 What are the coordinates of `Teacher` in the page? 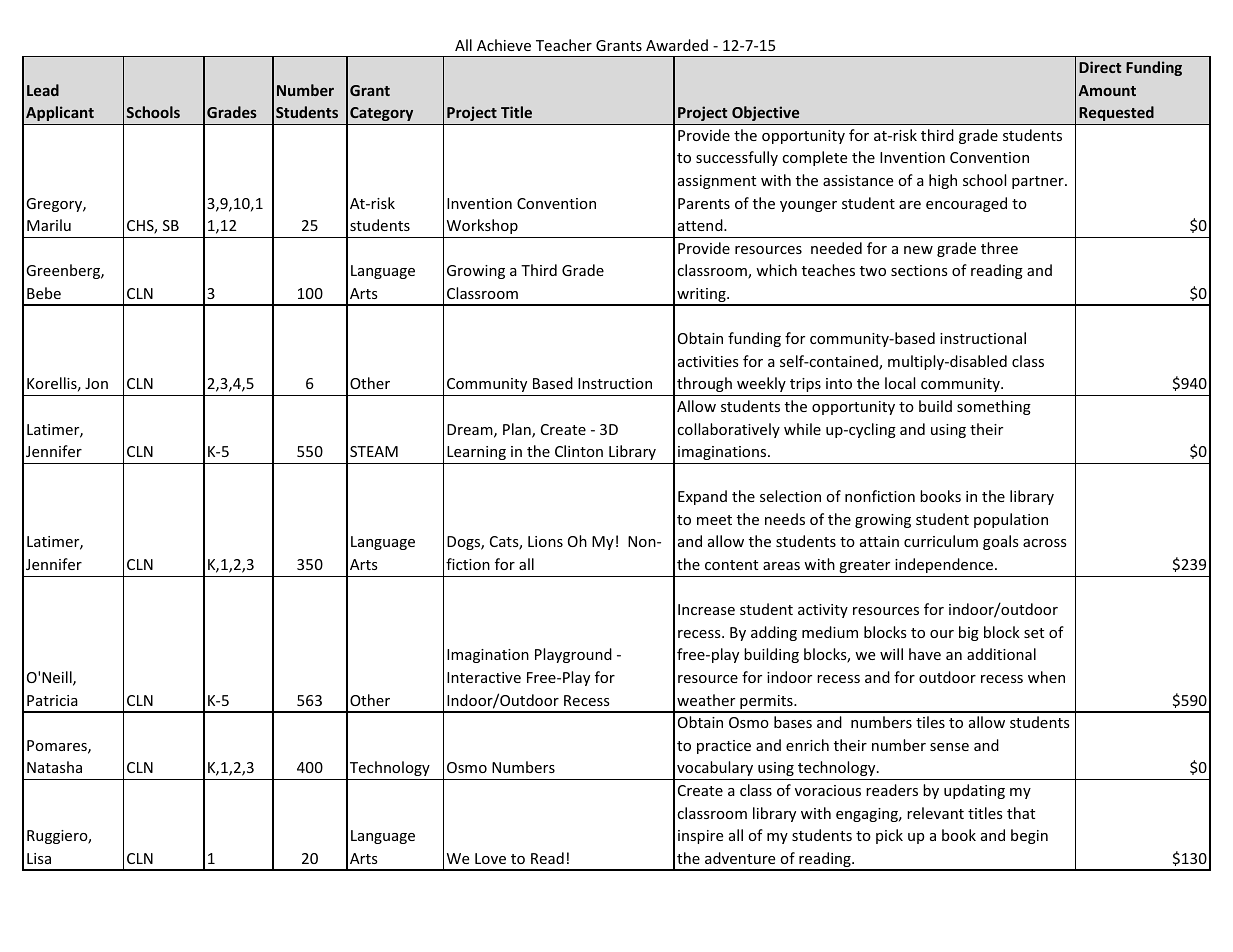 It's located at (564, 45).
